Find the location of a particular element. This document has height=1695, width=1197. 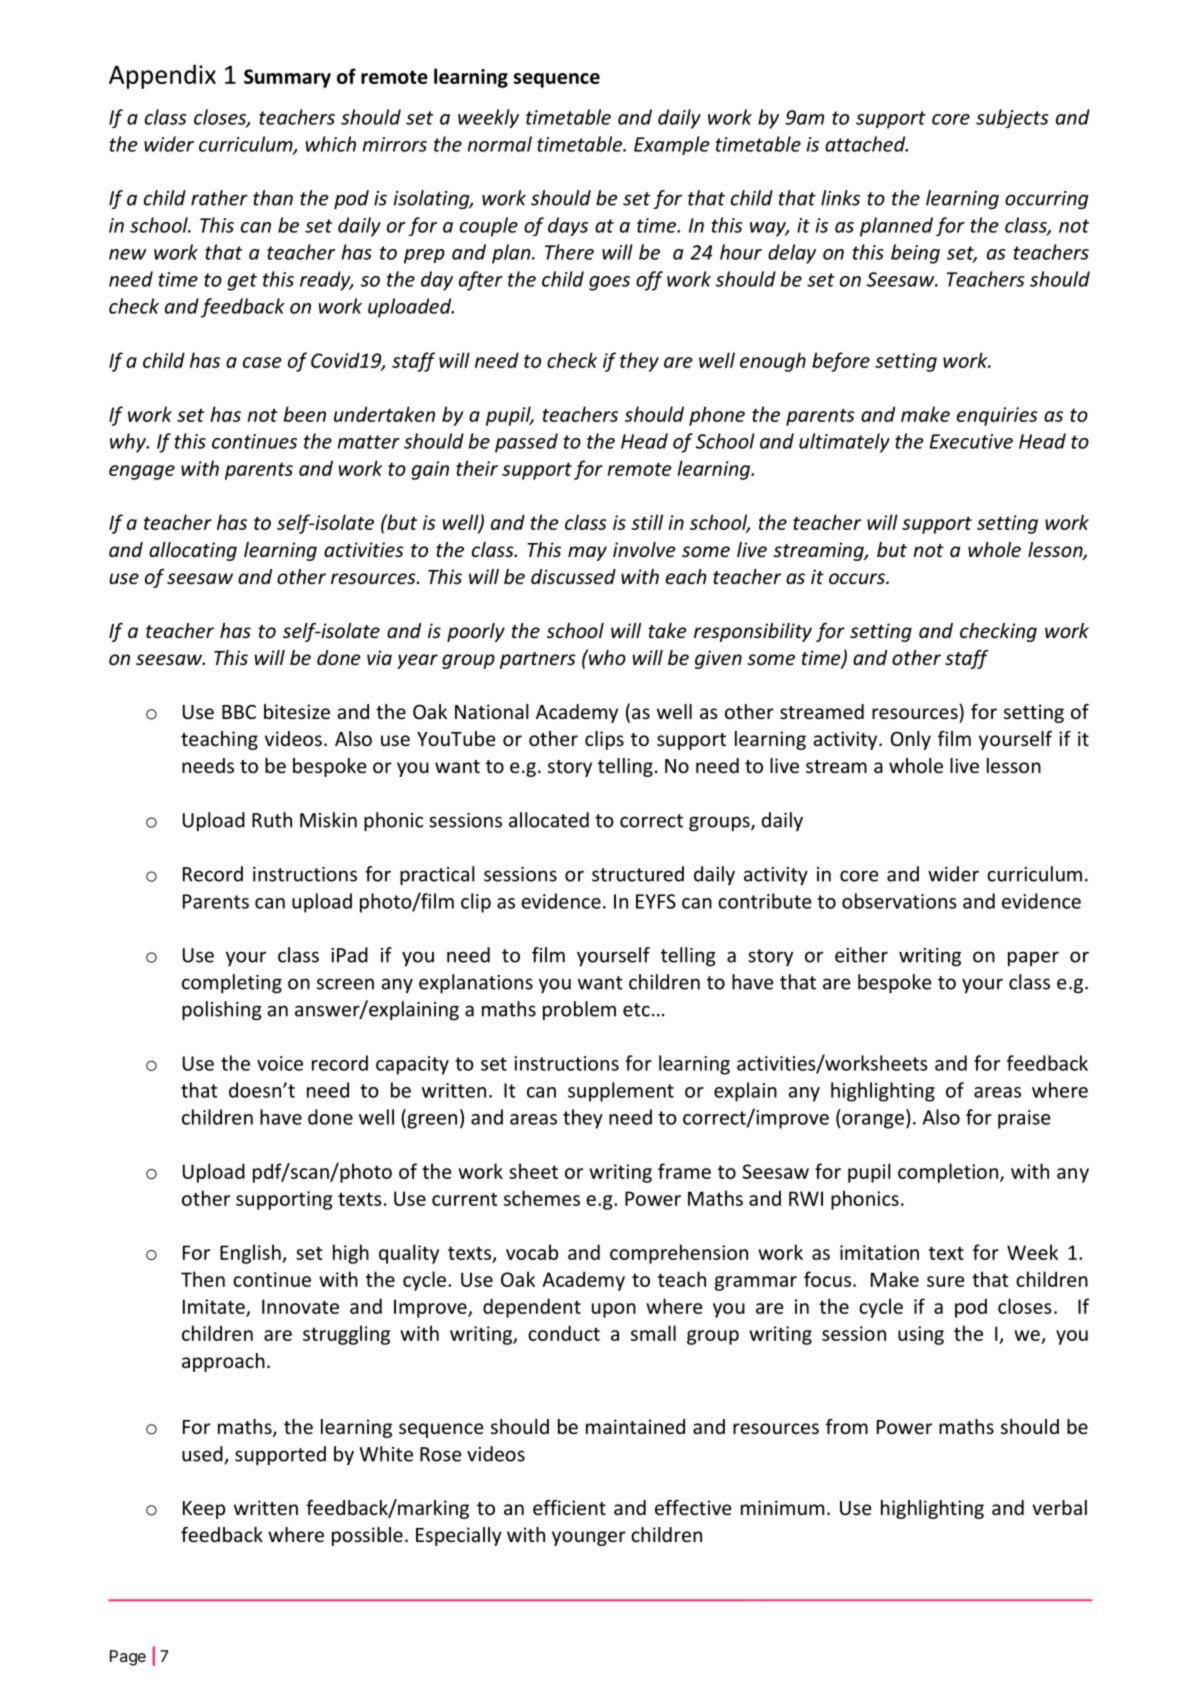

discussed is located at coordinates (573, 576).
